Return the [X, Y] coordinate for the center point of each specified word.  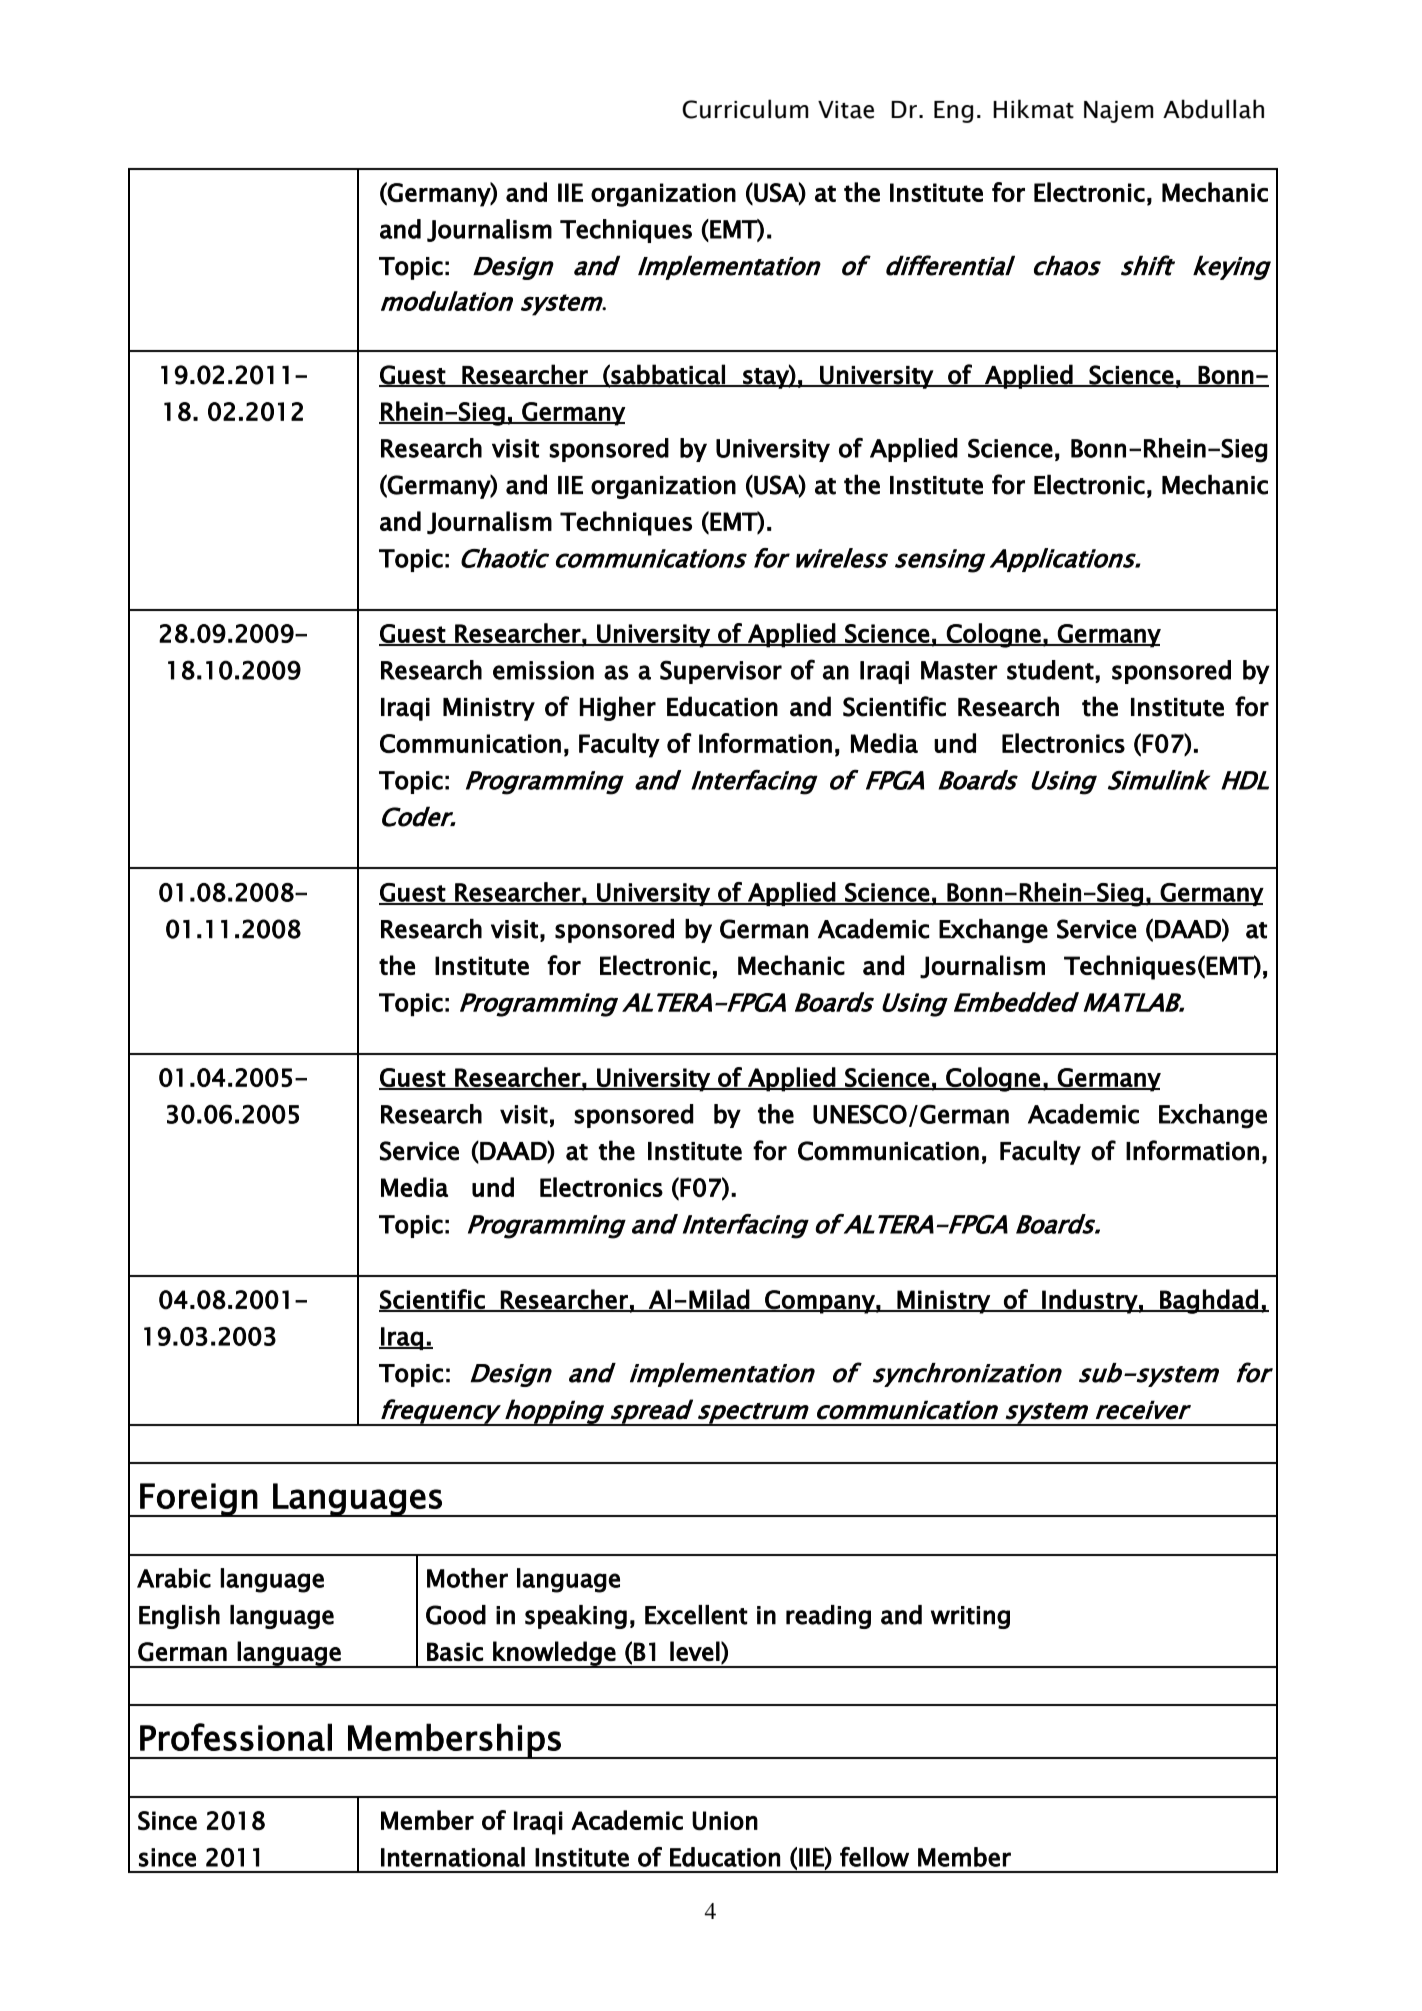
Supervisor [721, 672]
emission [543, 670]
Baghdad [1209, 1301]
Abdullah [1213, 109]
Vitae [846, 110]
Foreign [198, 1500]
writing [970, 1617]
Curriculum [745, 109]
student [1050, 670]
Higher [618, 708]
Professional [236, 1737]
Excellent [696, 1615]
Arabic [174, 1578]
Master [959, 670]
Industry [1089, 1301]
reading [828, 1617]
